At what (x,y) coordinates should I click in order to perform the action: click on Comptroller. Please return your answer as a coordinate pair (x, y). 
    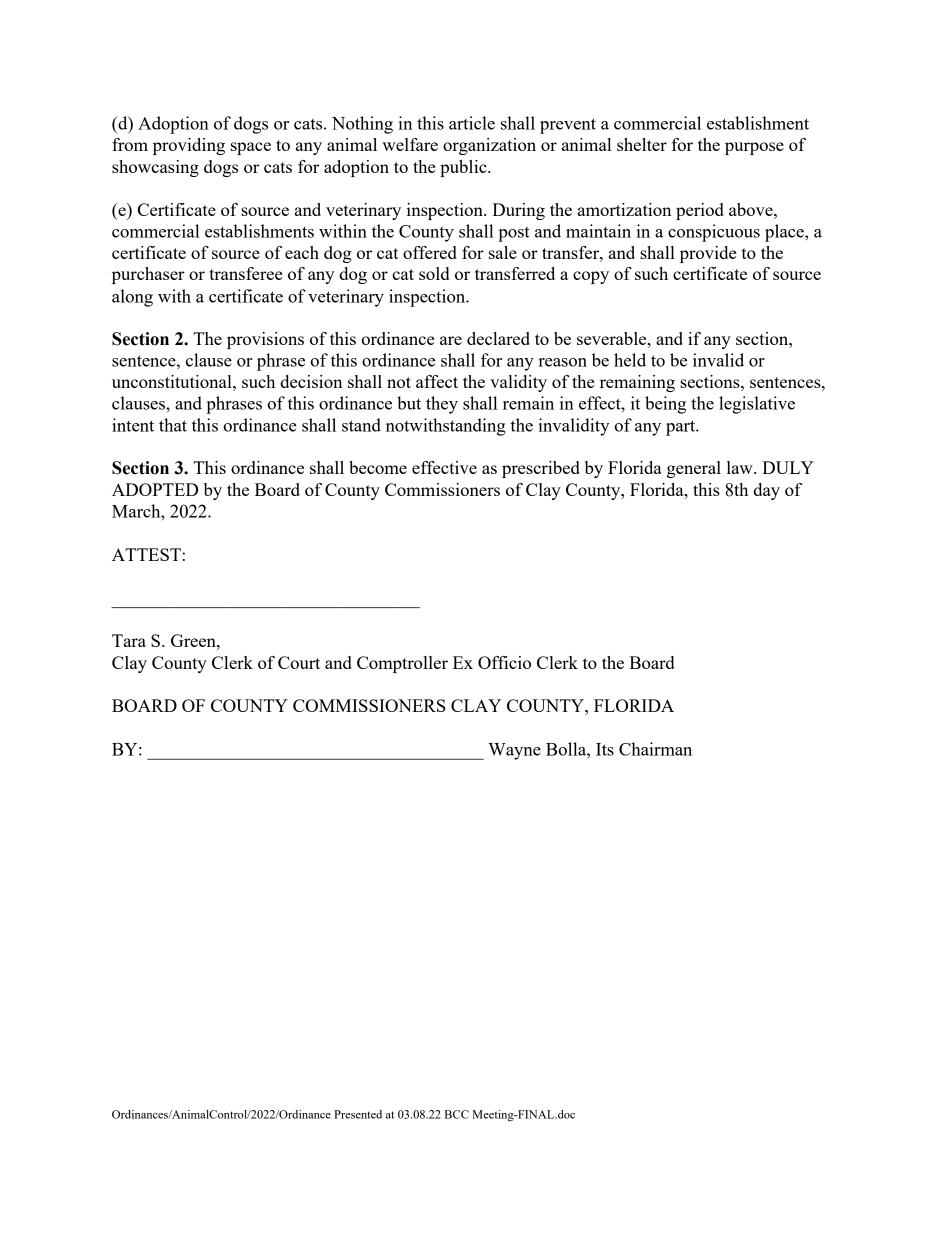
    Looking at the image, I should click on (402, 664).
